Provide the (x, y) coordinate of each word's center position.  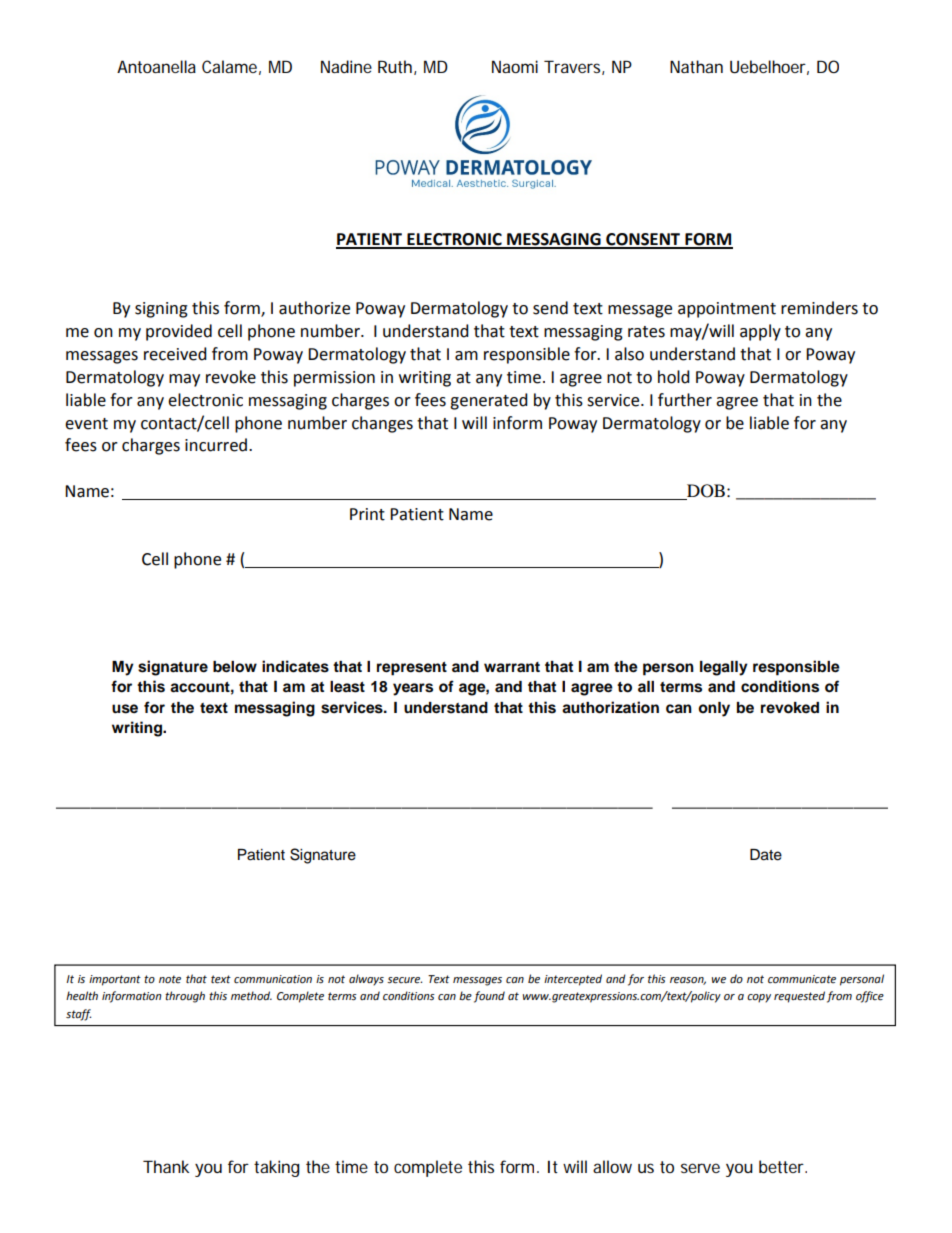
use (125, 709)
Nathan (696, 66)
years (413, 689)
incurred (216, 445)
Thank (166, 1166)
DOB (705, 492)
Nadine (346, 66)
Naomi (515, 66)
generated (489, 401)
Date (766, 855)
